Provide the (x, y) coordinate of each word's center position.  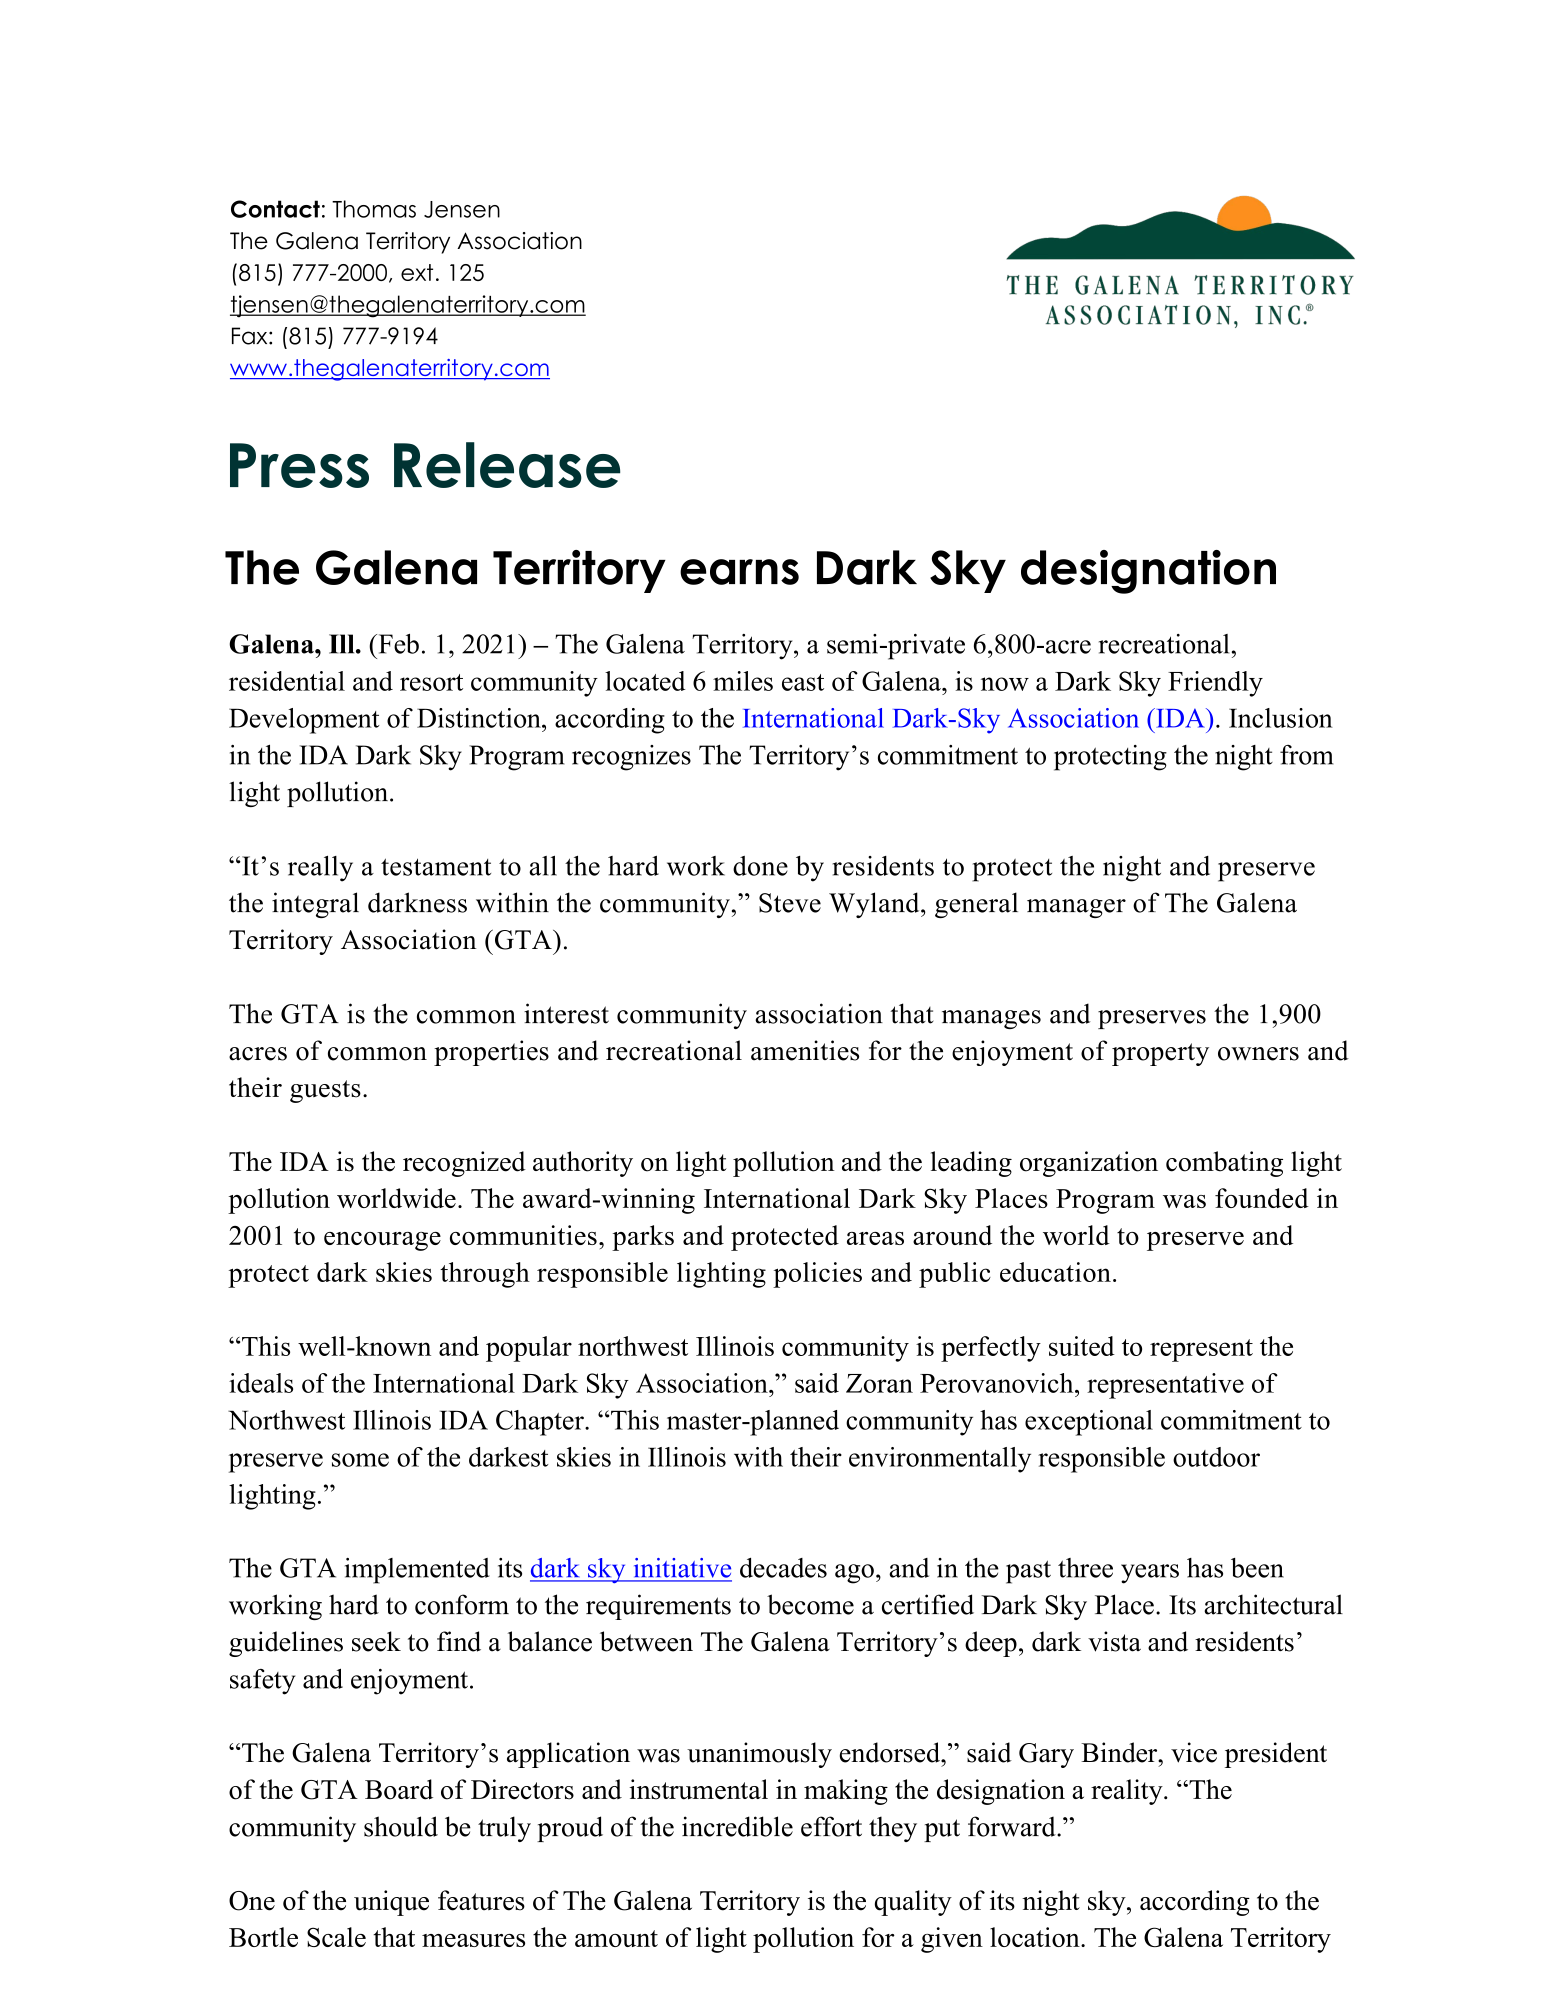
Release (507, 465)
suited (1082, 1346)
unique (391, 1903)
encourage (382, 1241)
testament (436, 867)
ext (417, 272)
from (1306, 755)
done (760, 866)
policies (817, 1275)
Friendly (1215, 684)
